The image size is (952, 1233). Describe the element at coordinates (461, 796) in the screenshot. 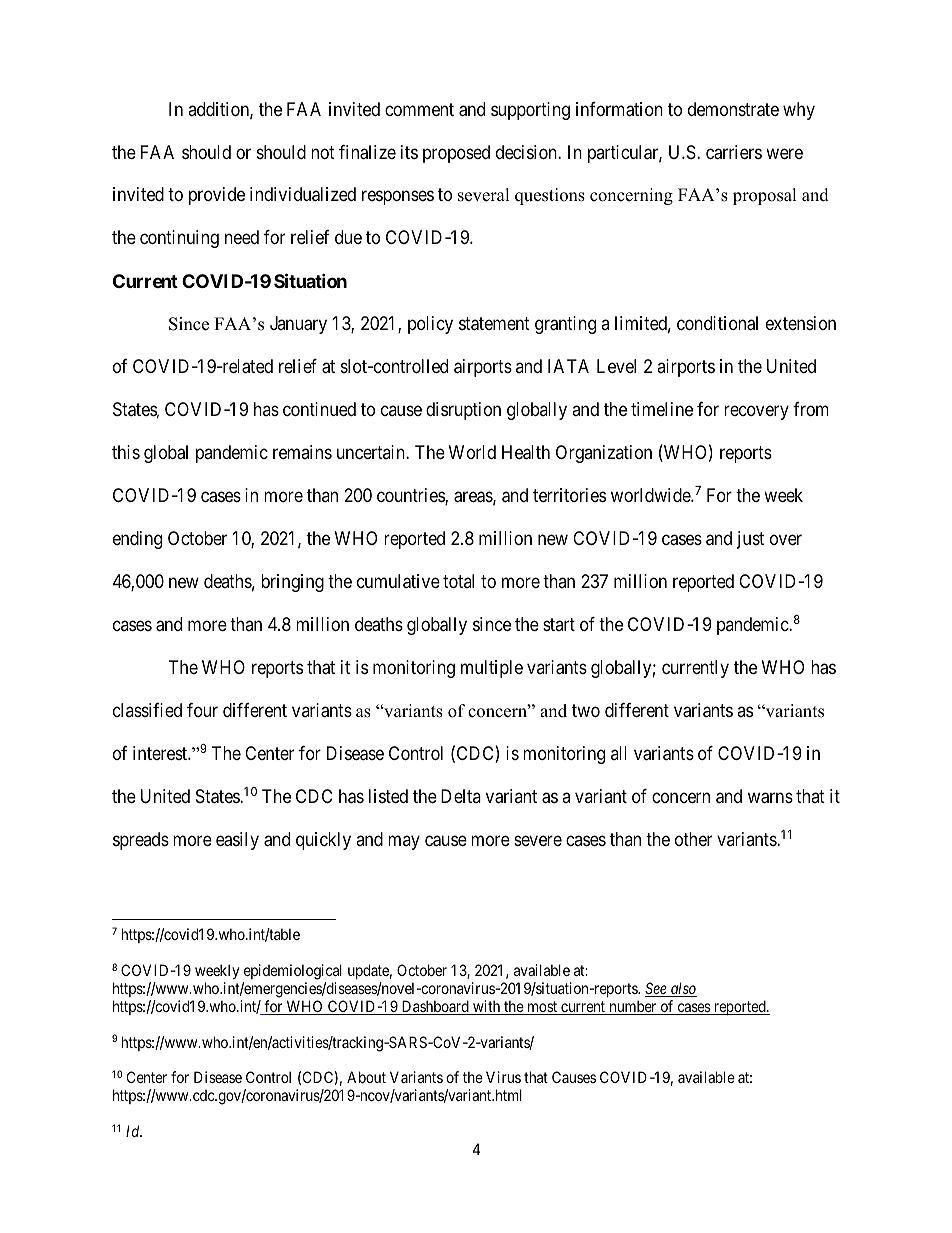

I see `Delta` at that location.
